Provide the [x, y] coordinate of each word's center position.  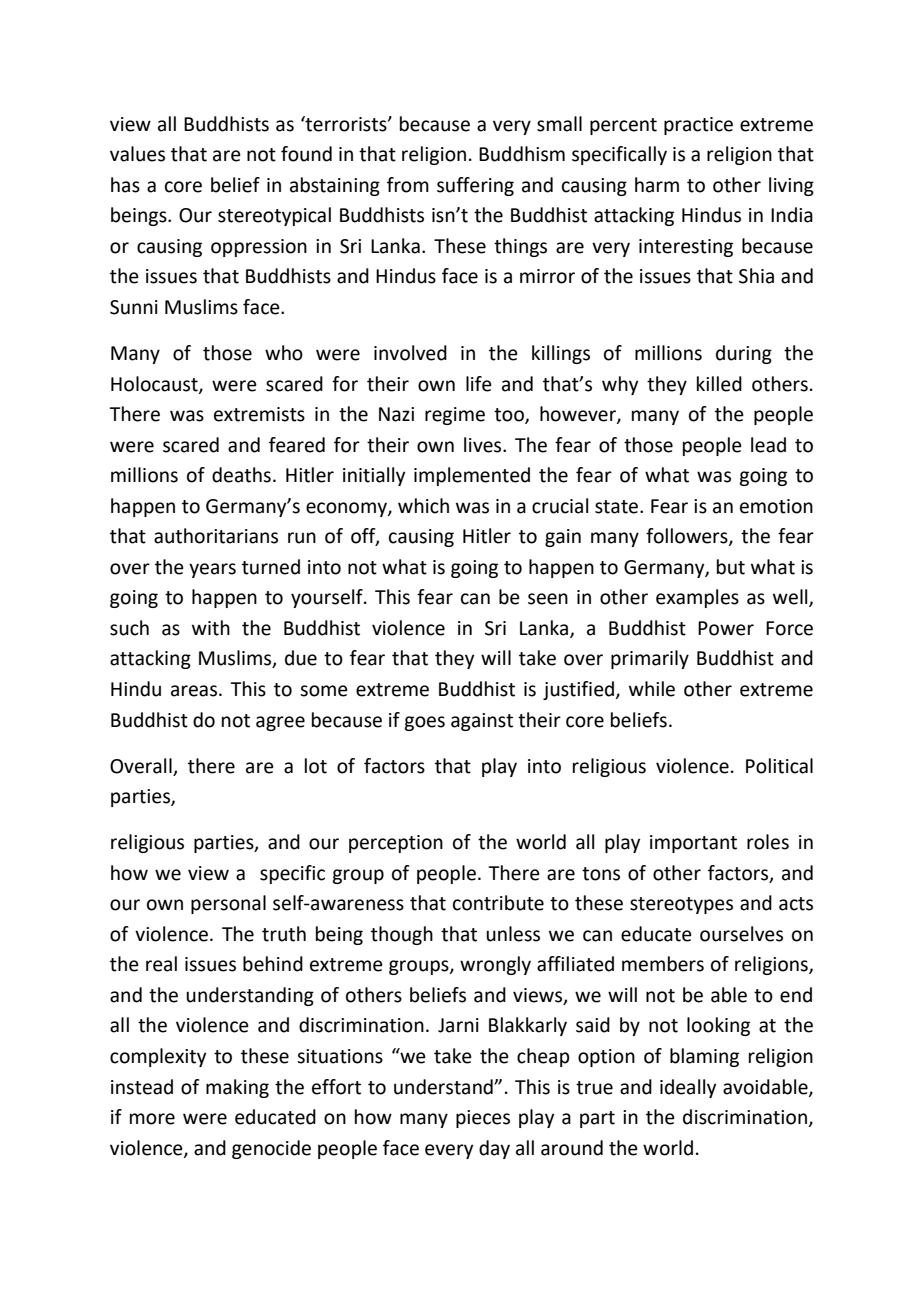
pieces [483, 1119]
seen [548, 599]
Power [726, 628]
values [137, 154]
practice [698, 126]
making [237, 1088]
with [211, 628]
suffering [475, 186]
